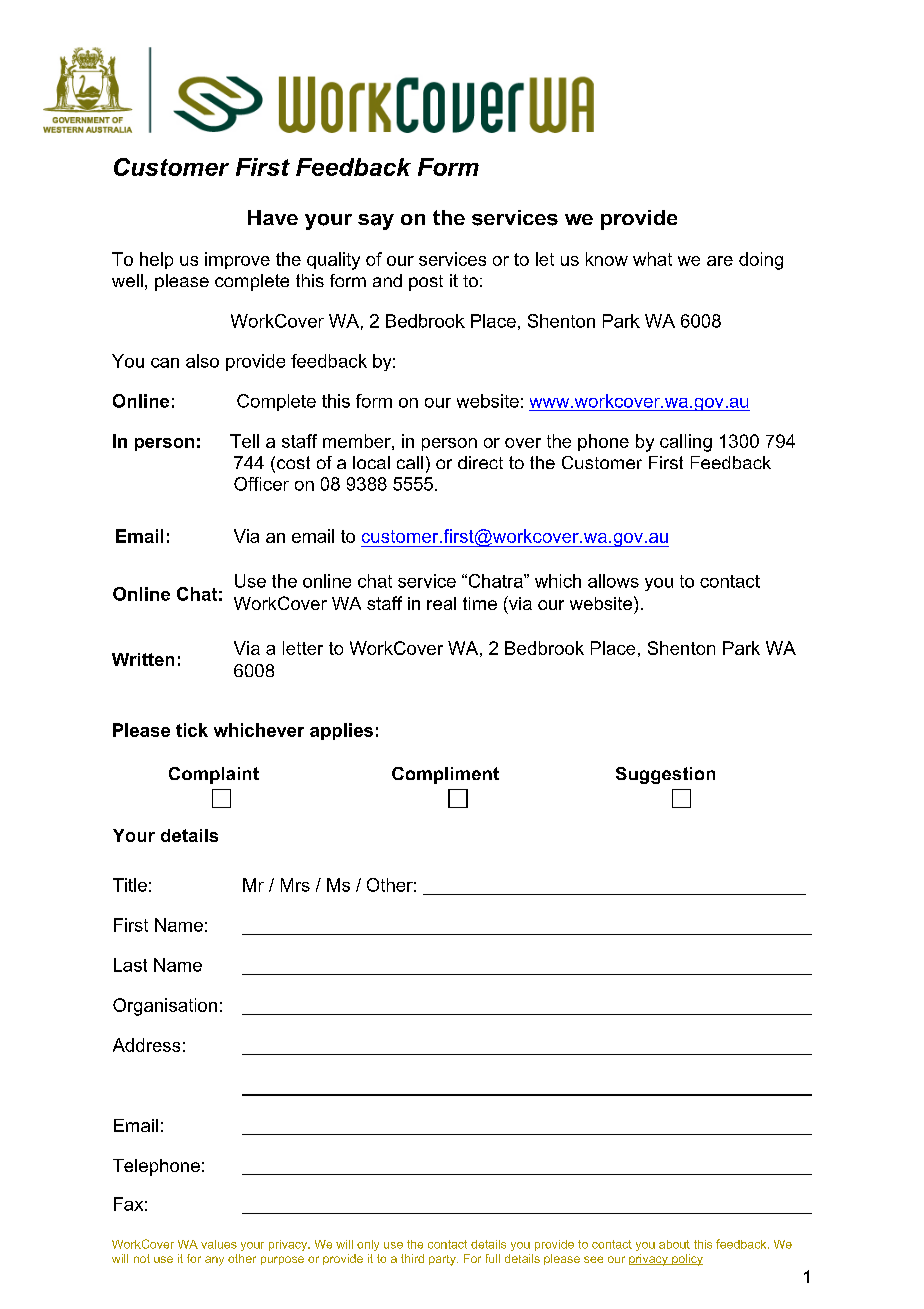  Describe the element at coordinates (652, 259) in the screenshot. I see `what` at that location.
